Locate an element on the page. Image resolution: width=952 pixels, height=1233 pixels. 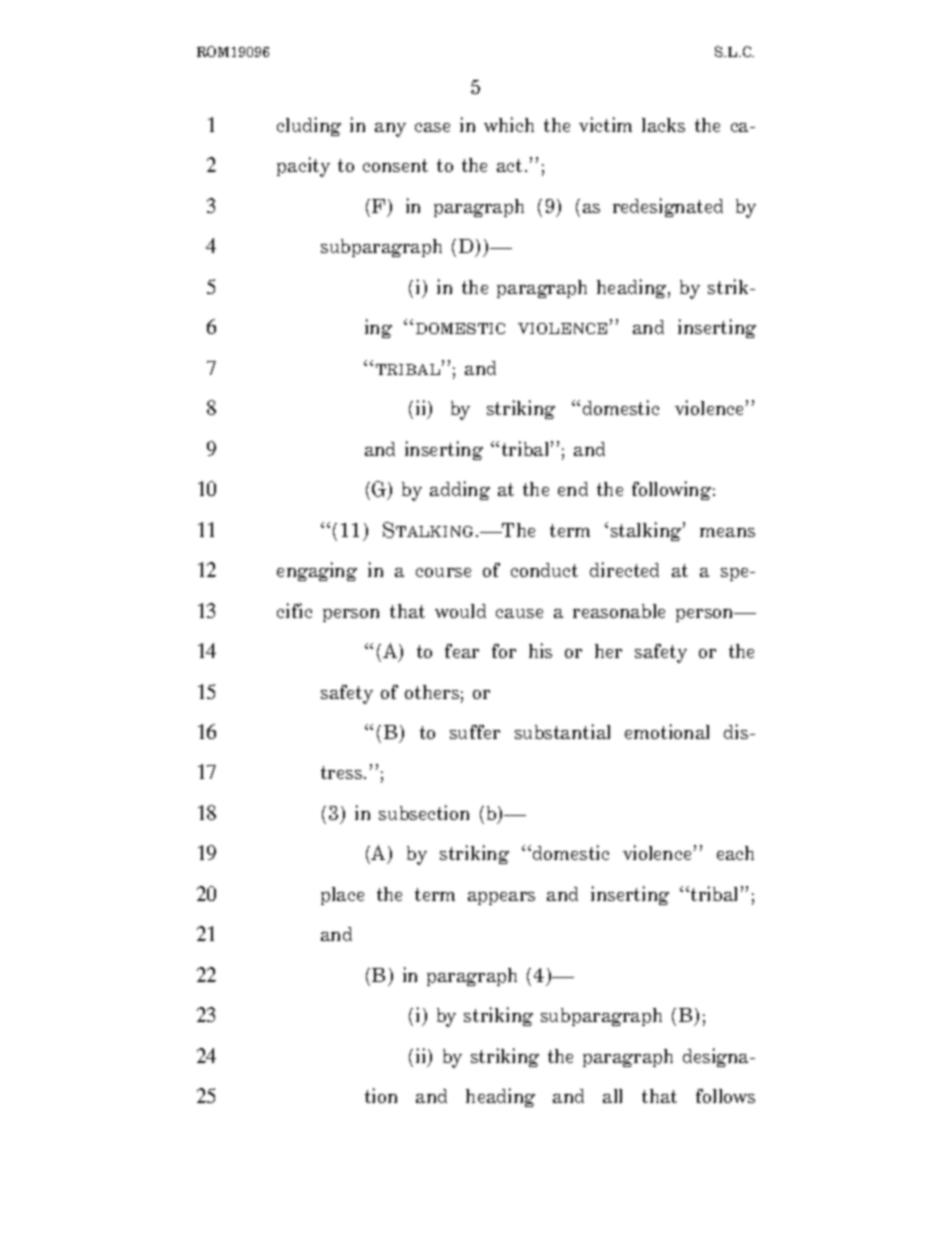
lacks is located at coordinates (663, 125).
